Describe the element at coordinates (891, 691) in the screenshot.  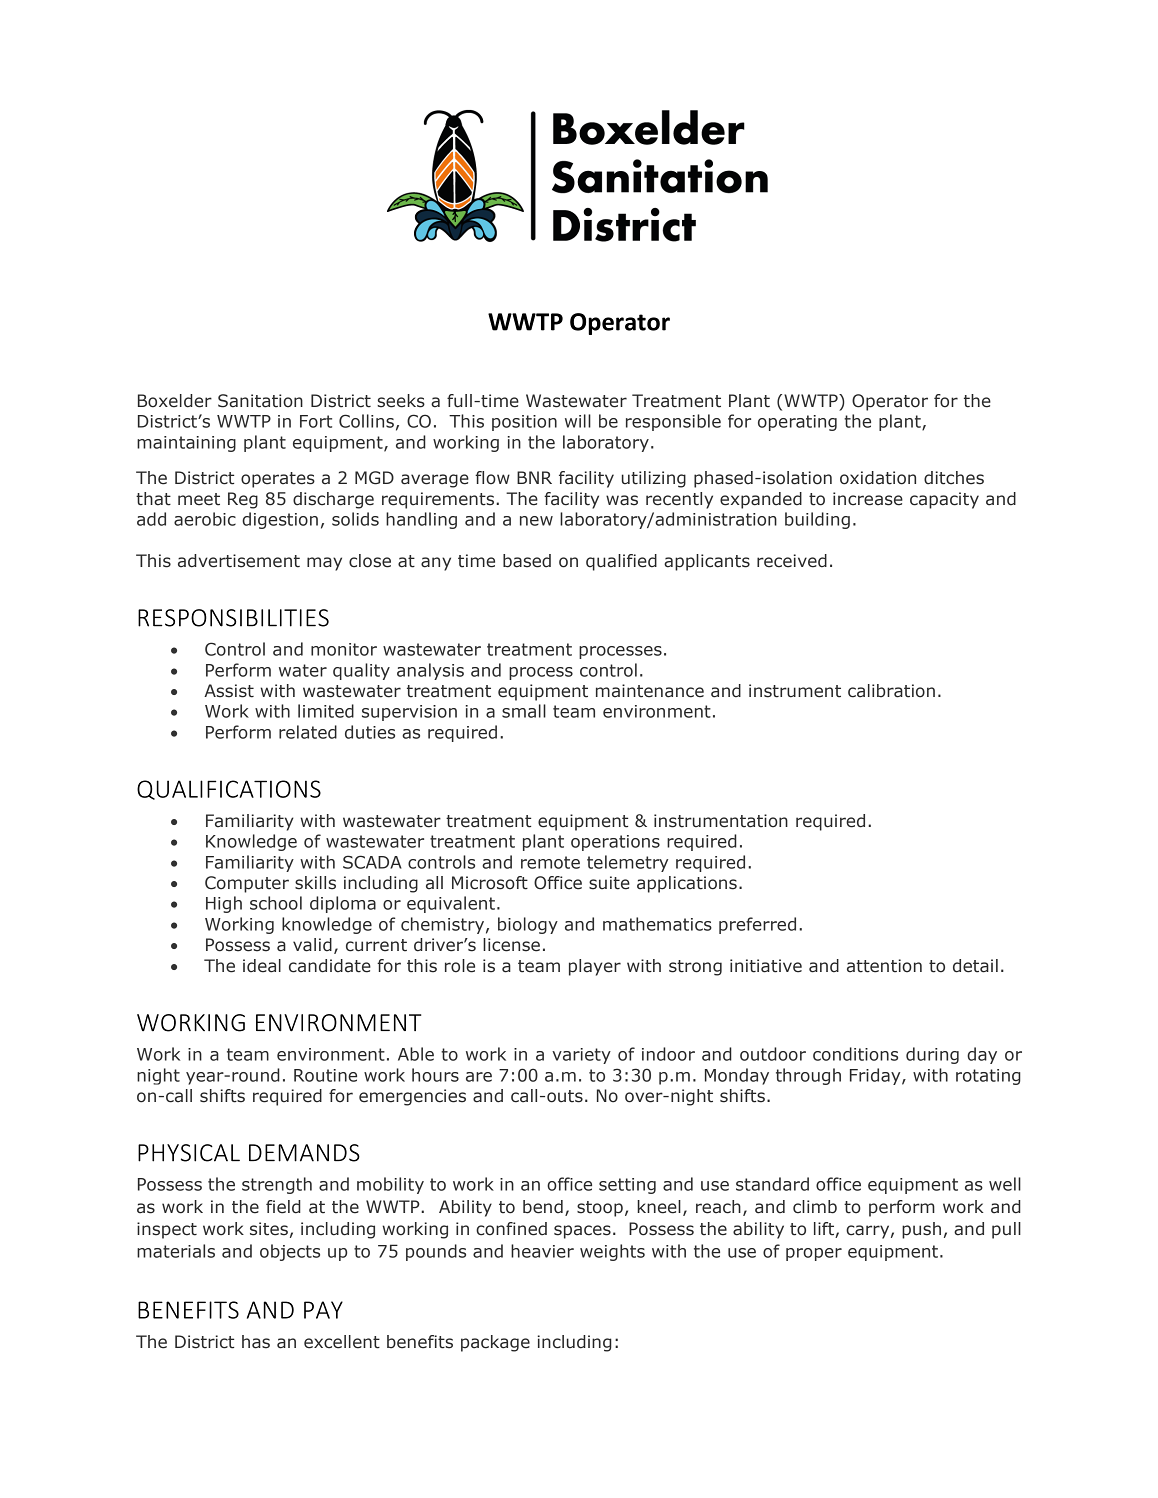
I see `calibration` at that location.
